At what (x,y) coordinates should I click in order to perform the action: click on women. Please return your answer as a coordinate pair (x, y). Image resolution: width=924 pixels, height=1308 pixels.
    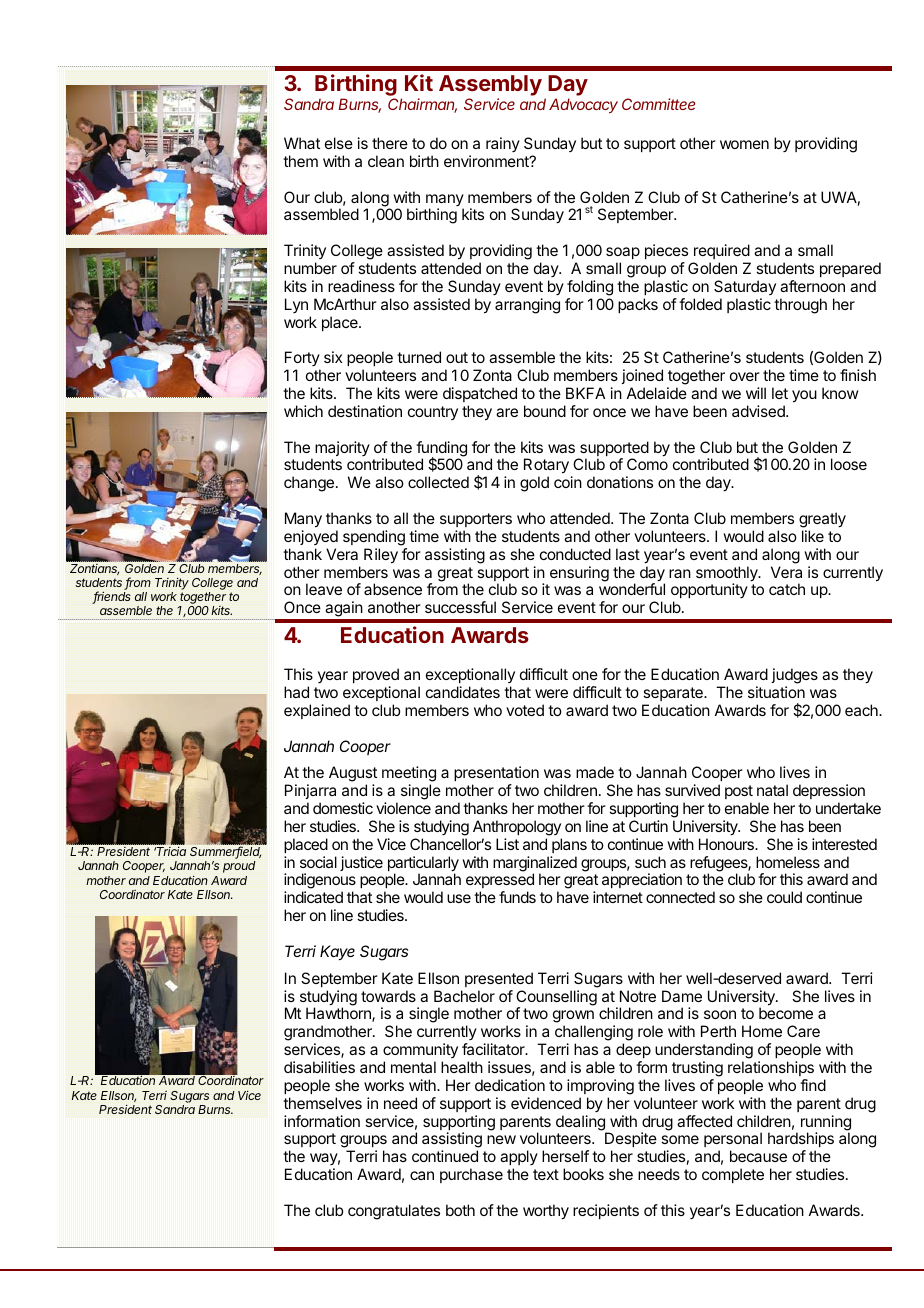
    Looking at the image, I should click on (744, 144).
